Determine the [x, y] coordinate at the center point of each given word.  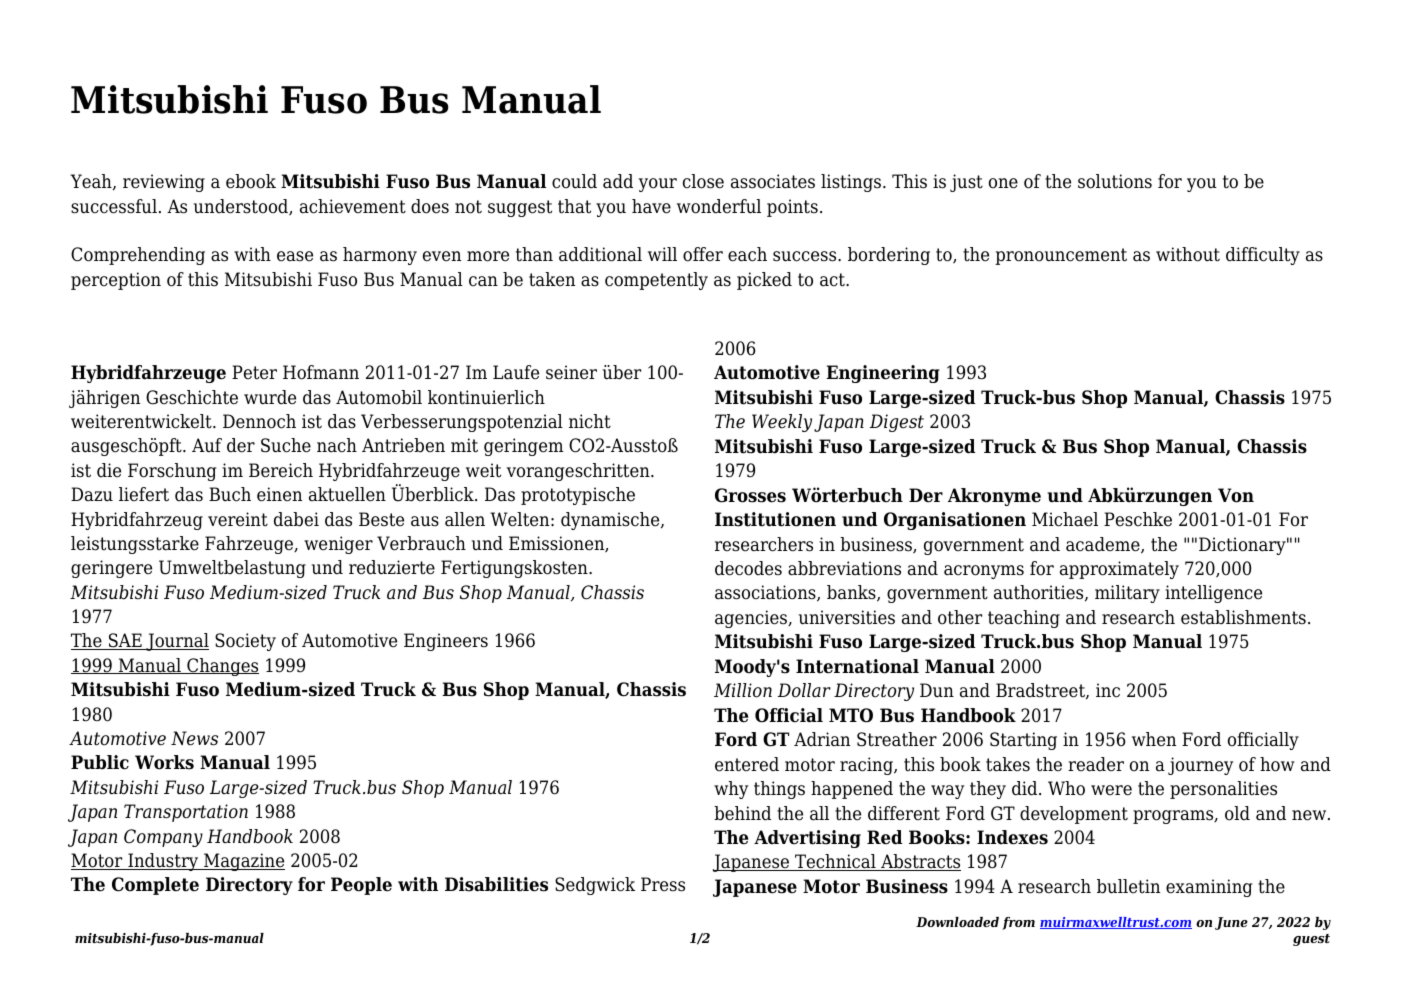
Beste [381, 519]
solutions [1115, 181]
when [1154, 739]
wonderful [719, 206]
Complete [155, 886]
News [194, 738]
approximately [1119, 570]
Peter [254, 372]
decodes [748, 568]
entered [747, 764]
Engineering [883, 374]
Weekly [782, 423]
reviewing [164, 183]
